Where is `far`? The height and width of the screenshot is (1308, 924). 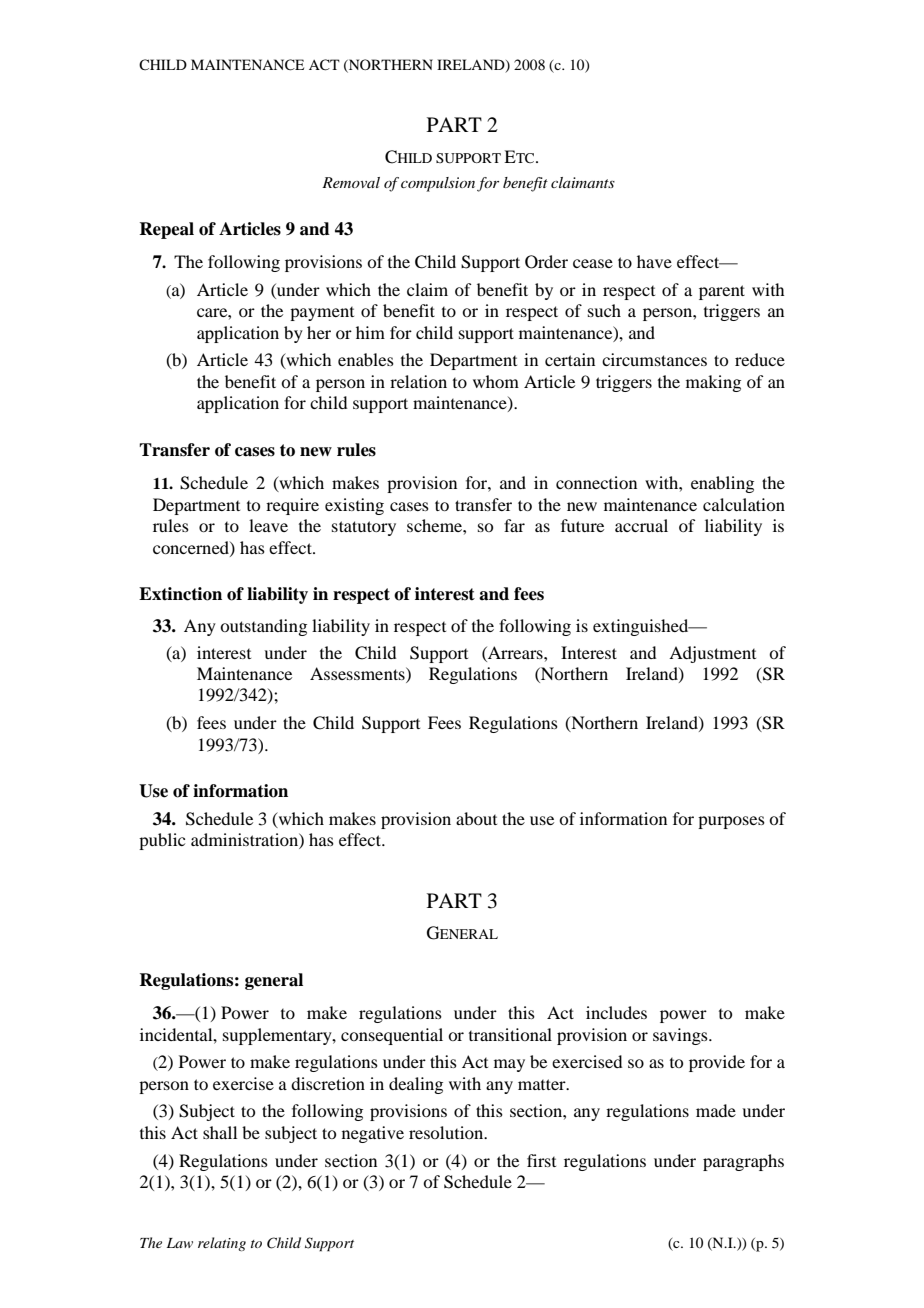 far is located at coordinates (514, 525).
